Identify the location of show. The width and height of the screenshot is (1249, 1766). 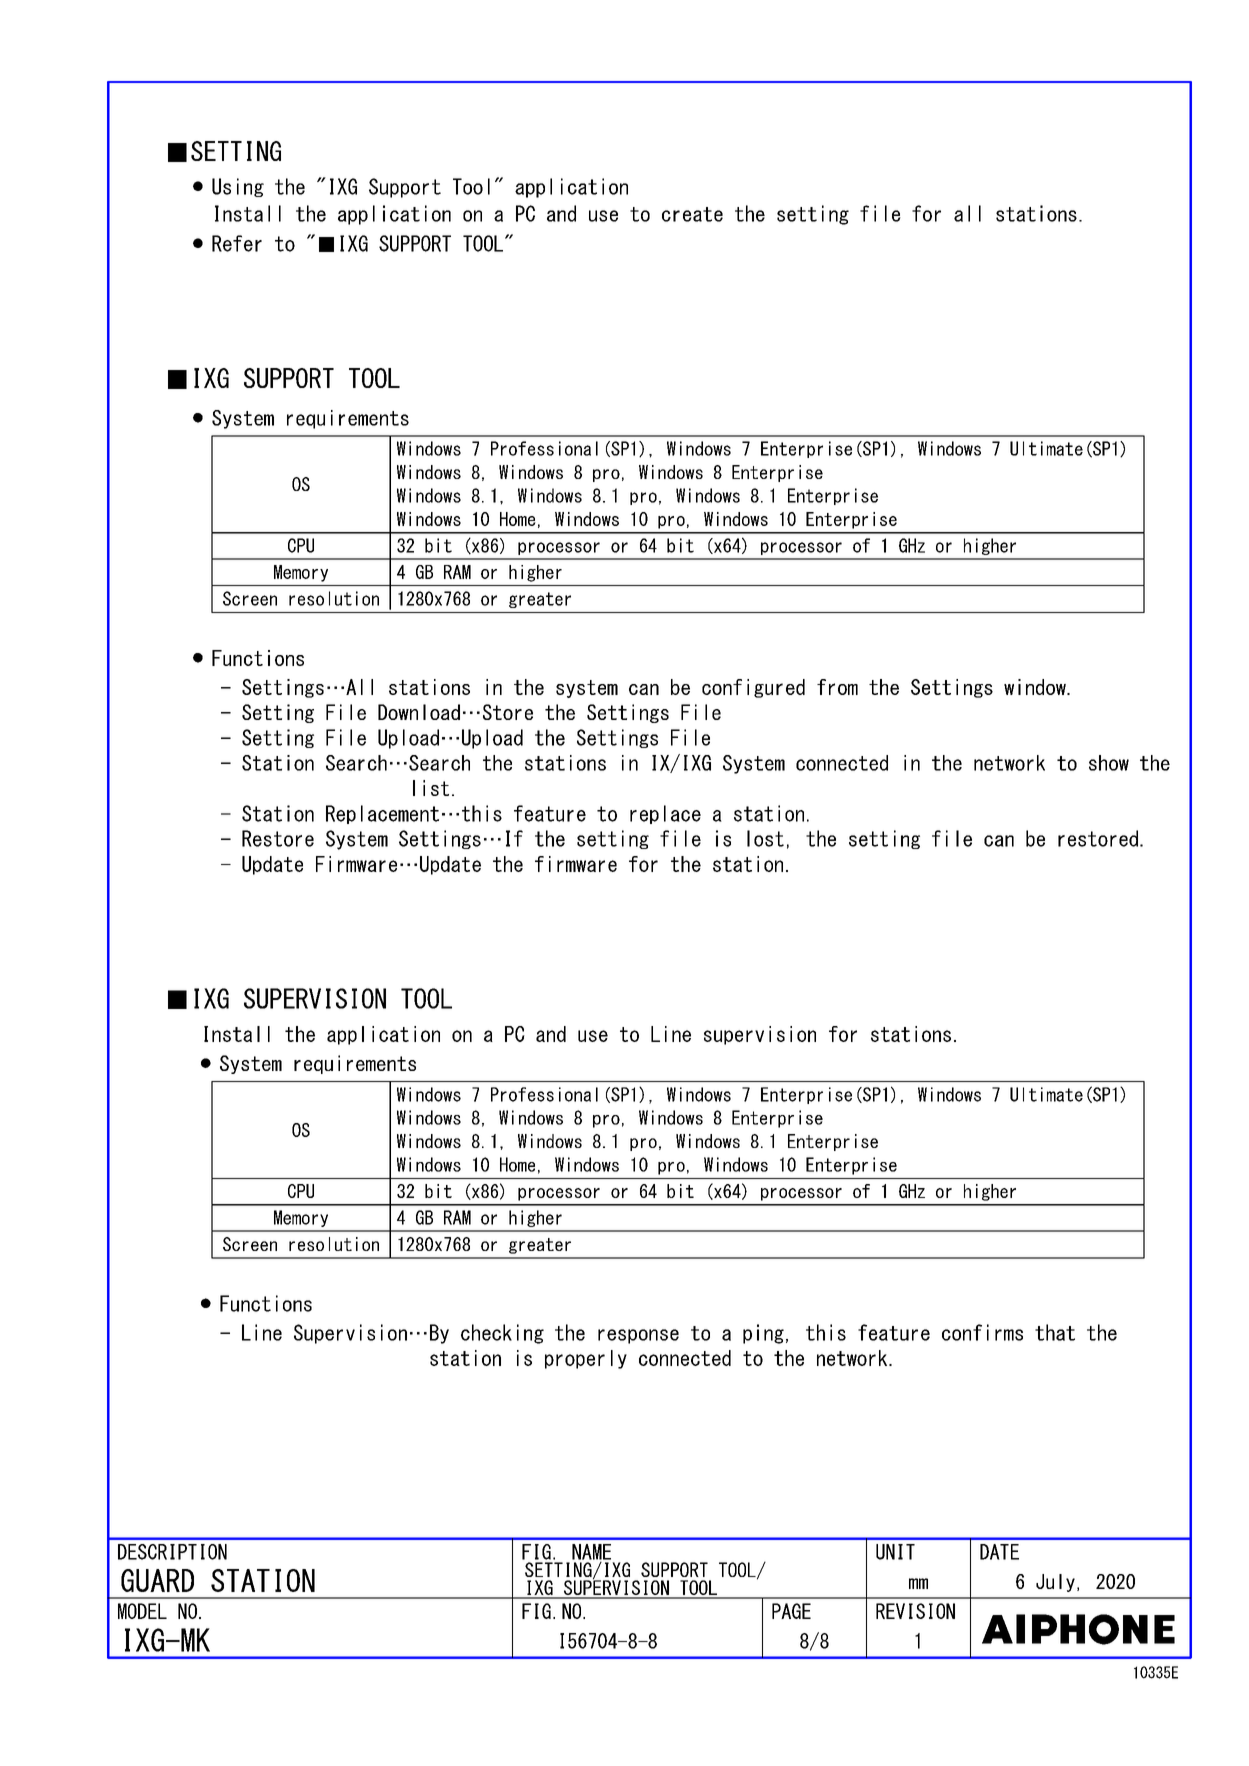
(1109, 763).
